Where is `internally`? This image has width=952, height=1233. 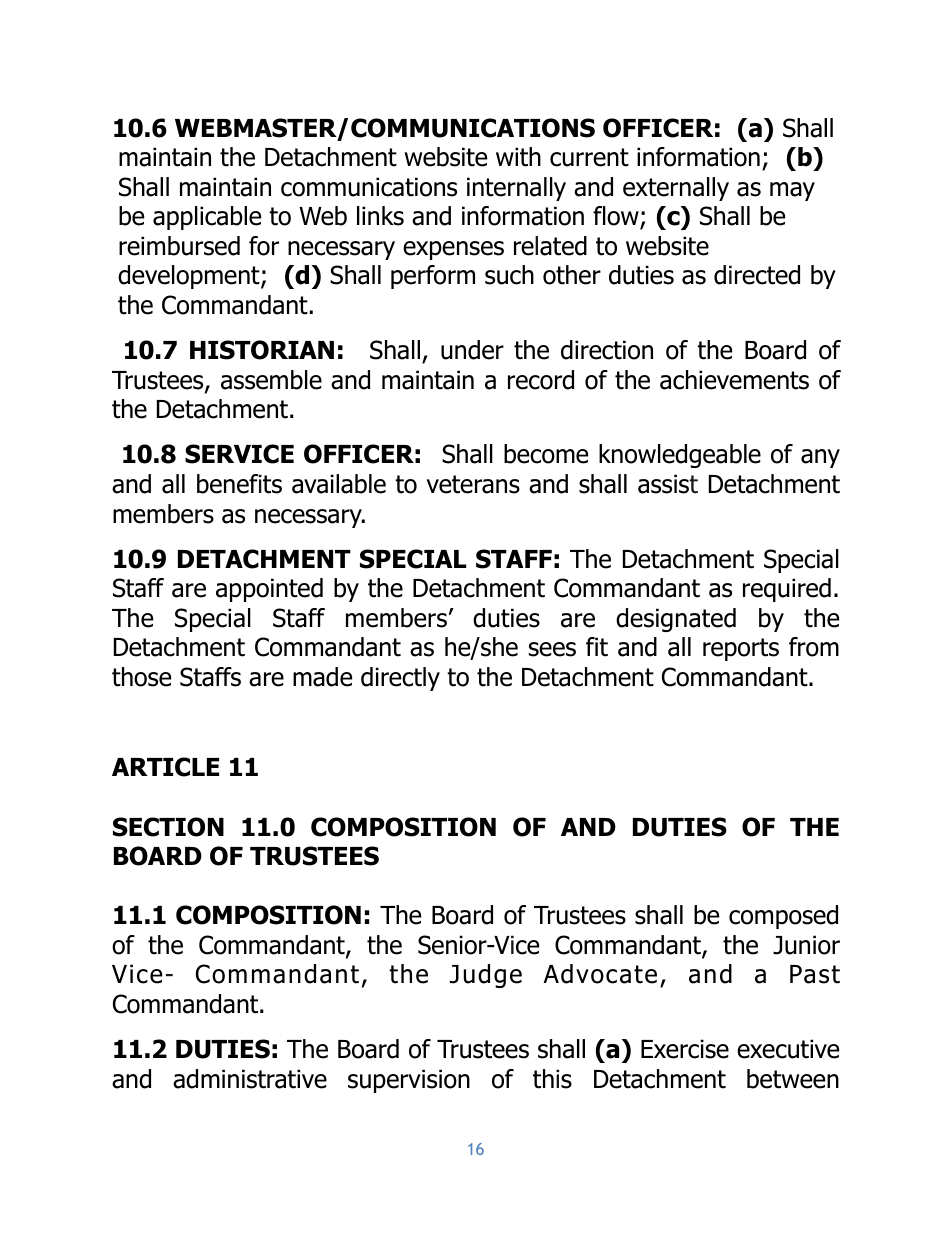
internally is located at coordinates (516, 189).
